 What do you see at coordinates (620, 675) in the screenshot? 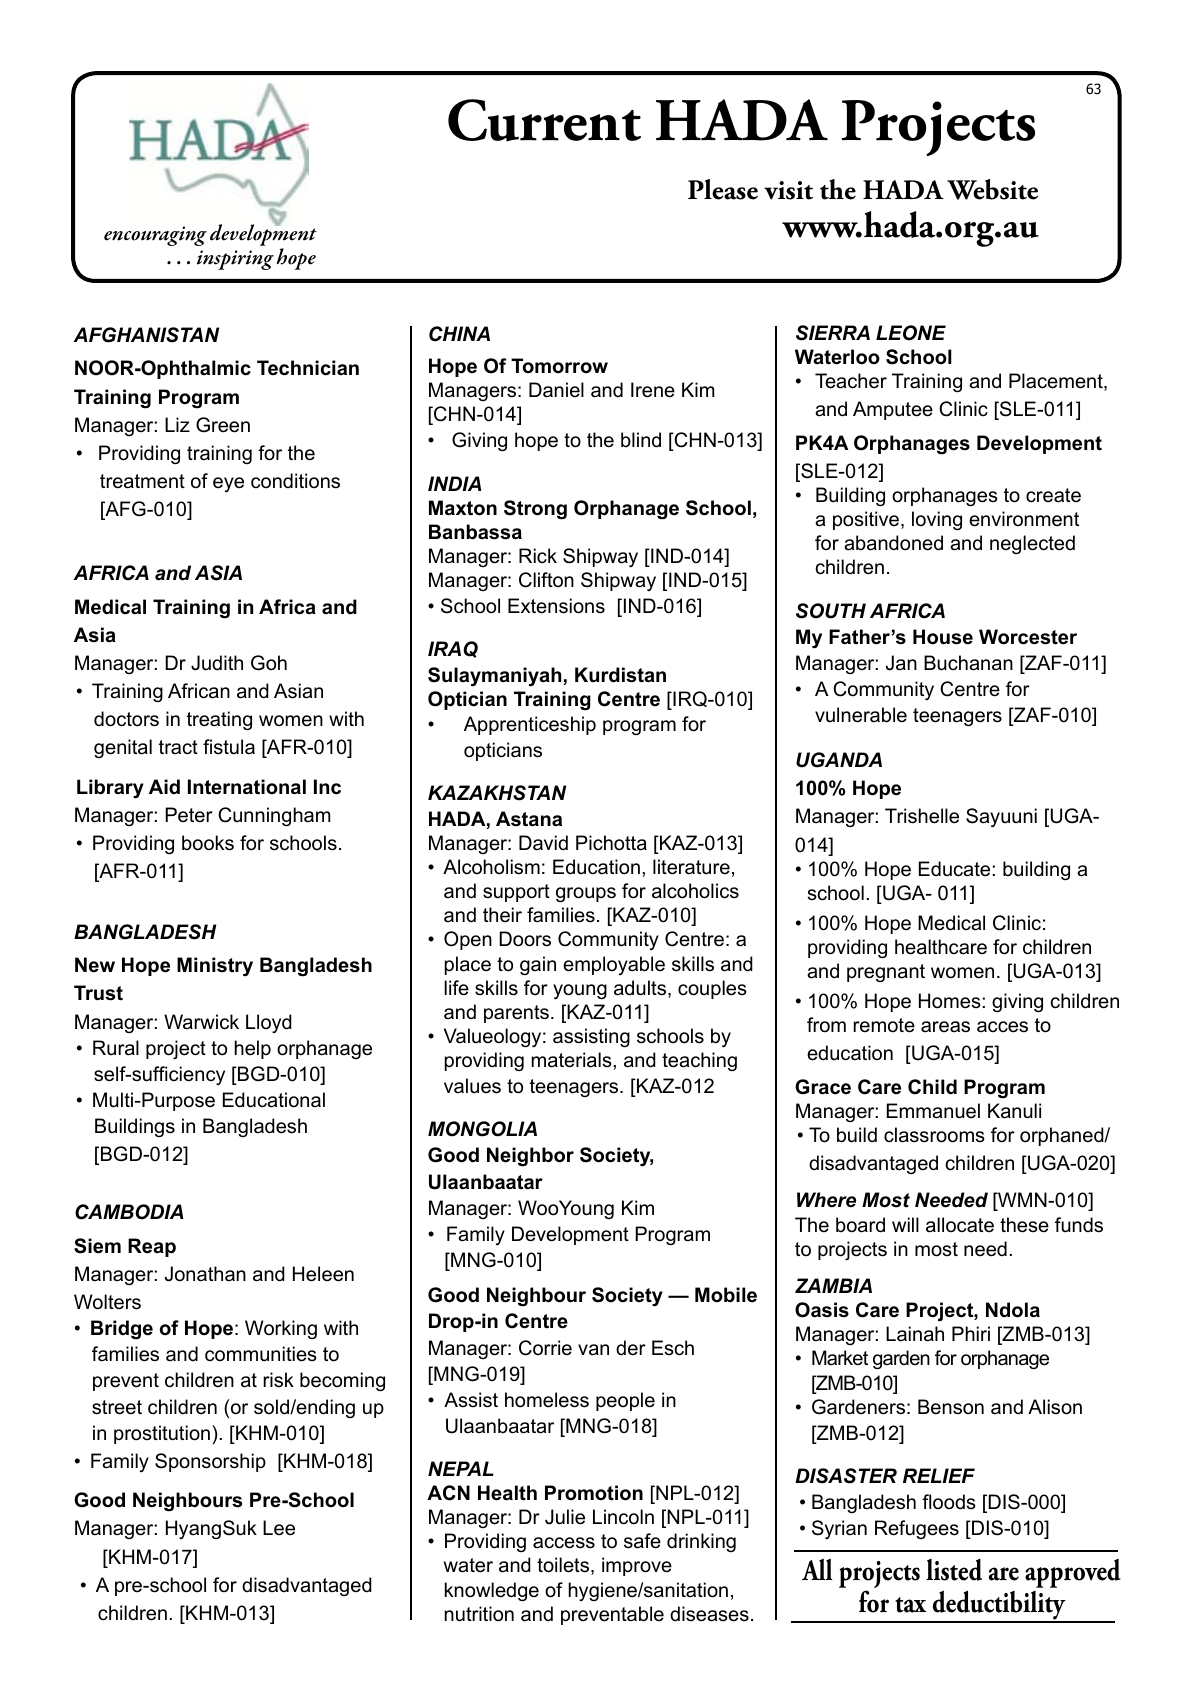
I see `Kurdistan` at bounding box center [620, 675].
